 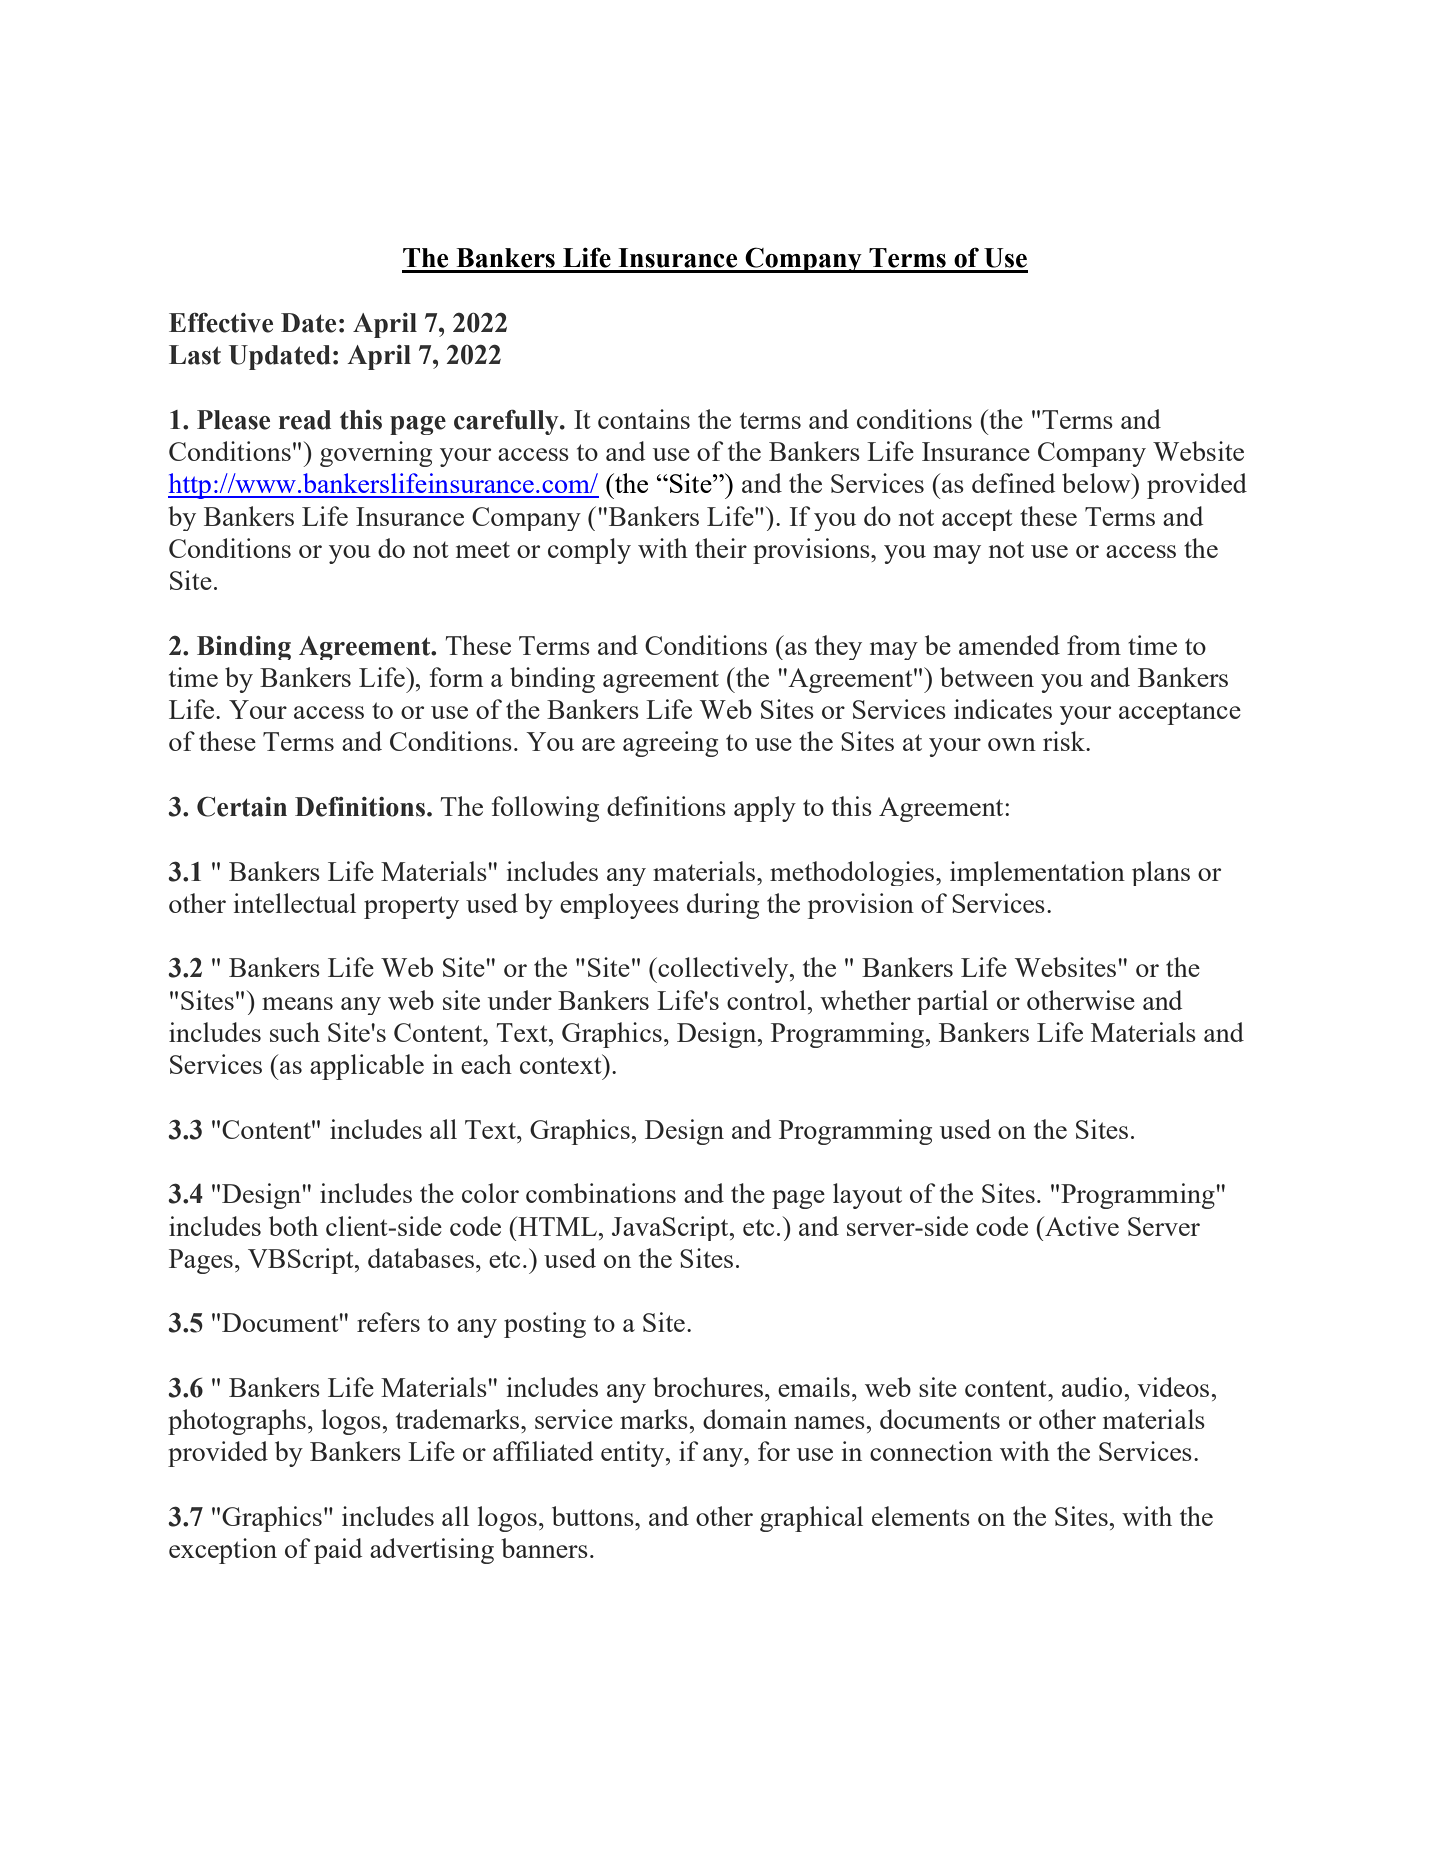 I want to click on entity, so click(x=634, y=1454).
